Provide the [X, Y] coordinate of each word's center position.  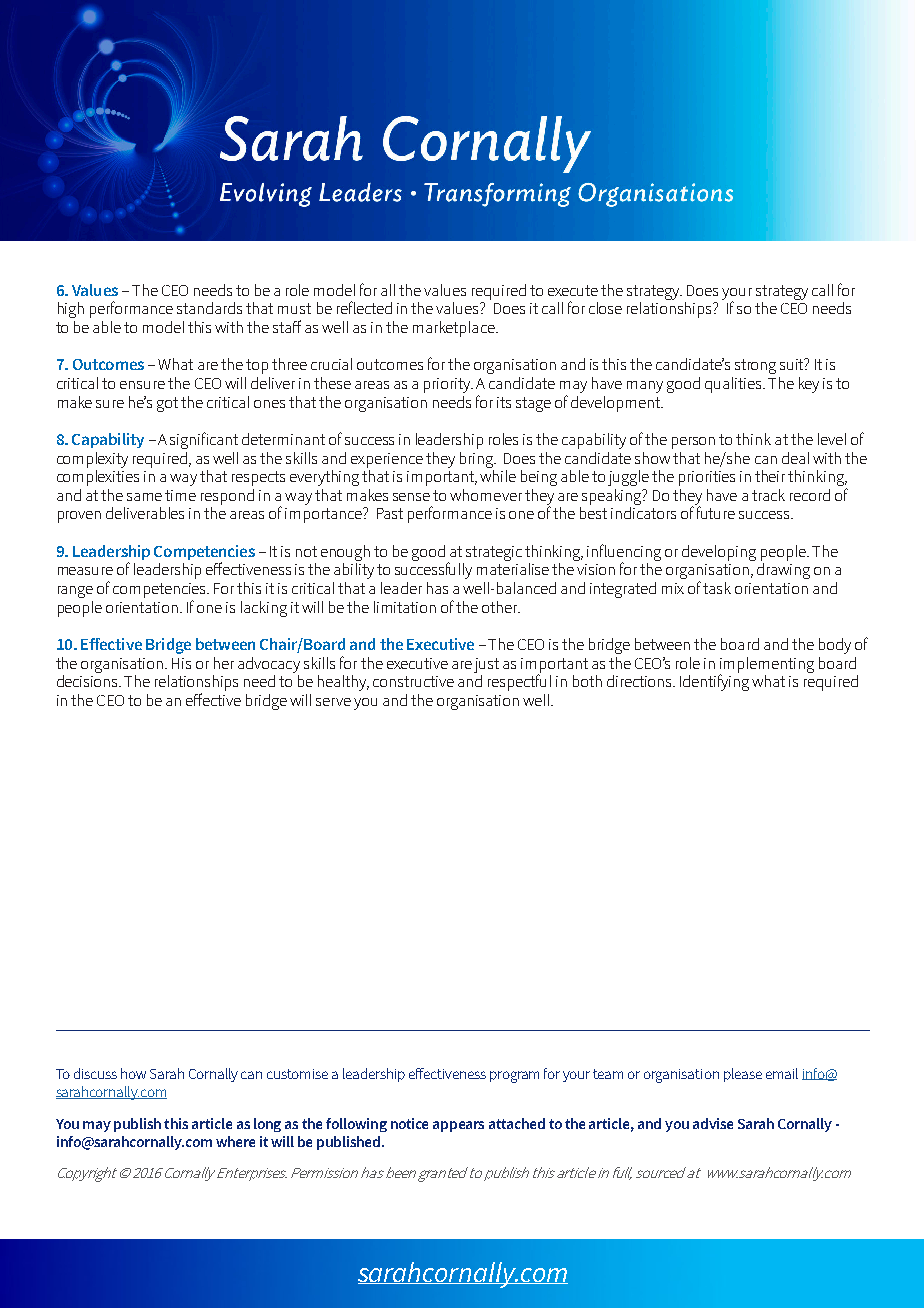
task [717, 588]
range [75, 592]
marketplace [455, 329]
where [235, 1141]
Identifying [714, 681]
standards [209, 308]
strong [755, 366]
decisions [89, 679]
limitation [405, 607]
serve [333, 702]
